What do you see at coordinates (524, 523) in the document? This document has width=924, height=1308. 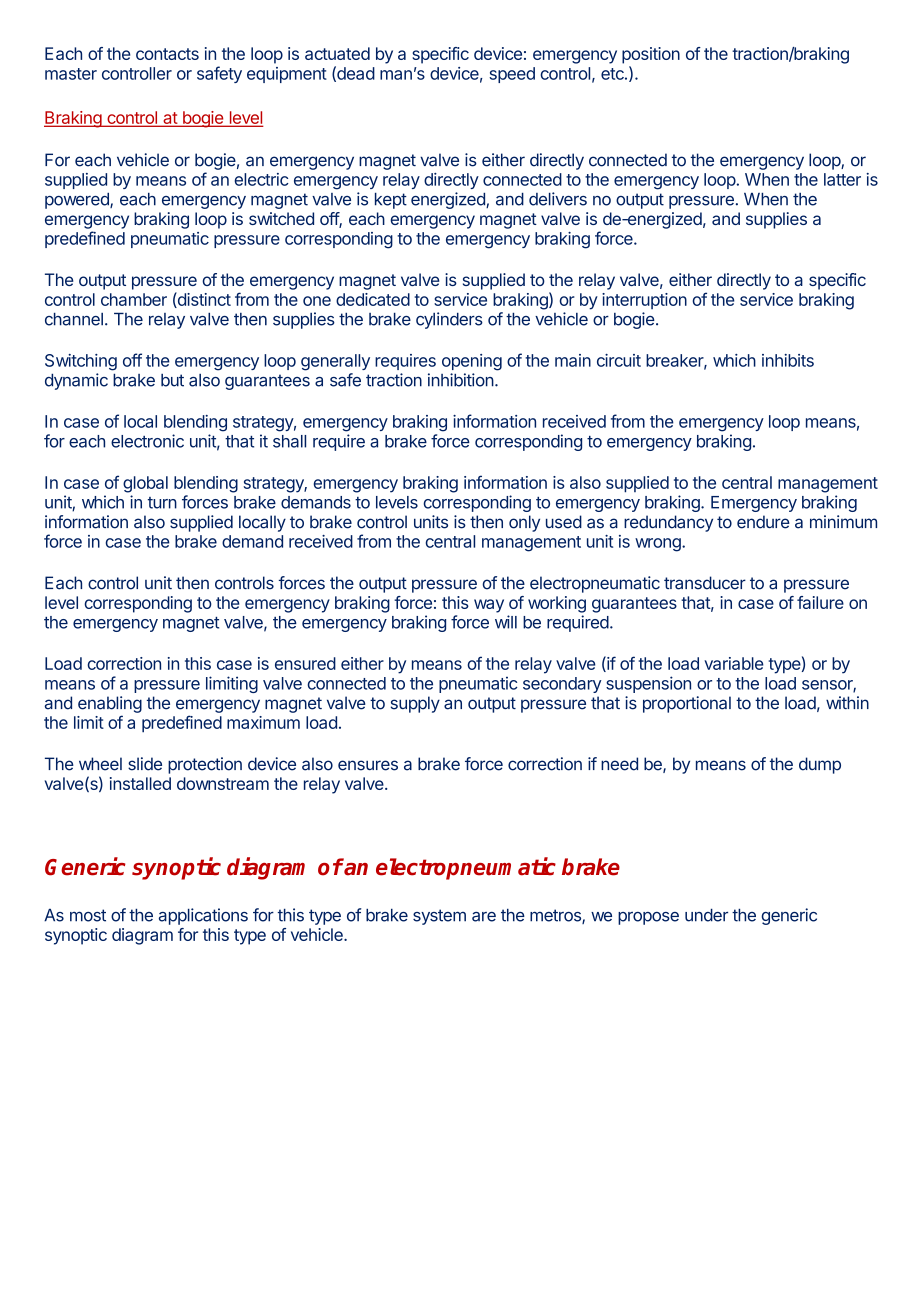 I see `only` at bounding box center [524, 523].
